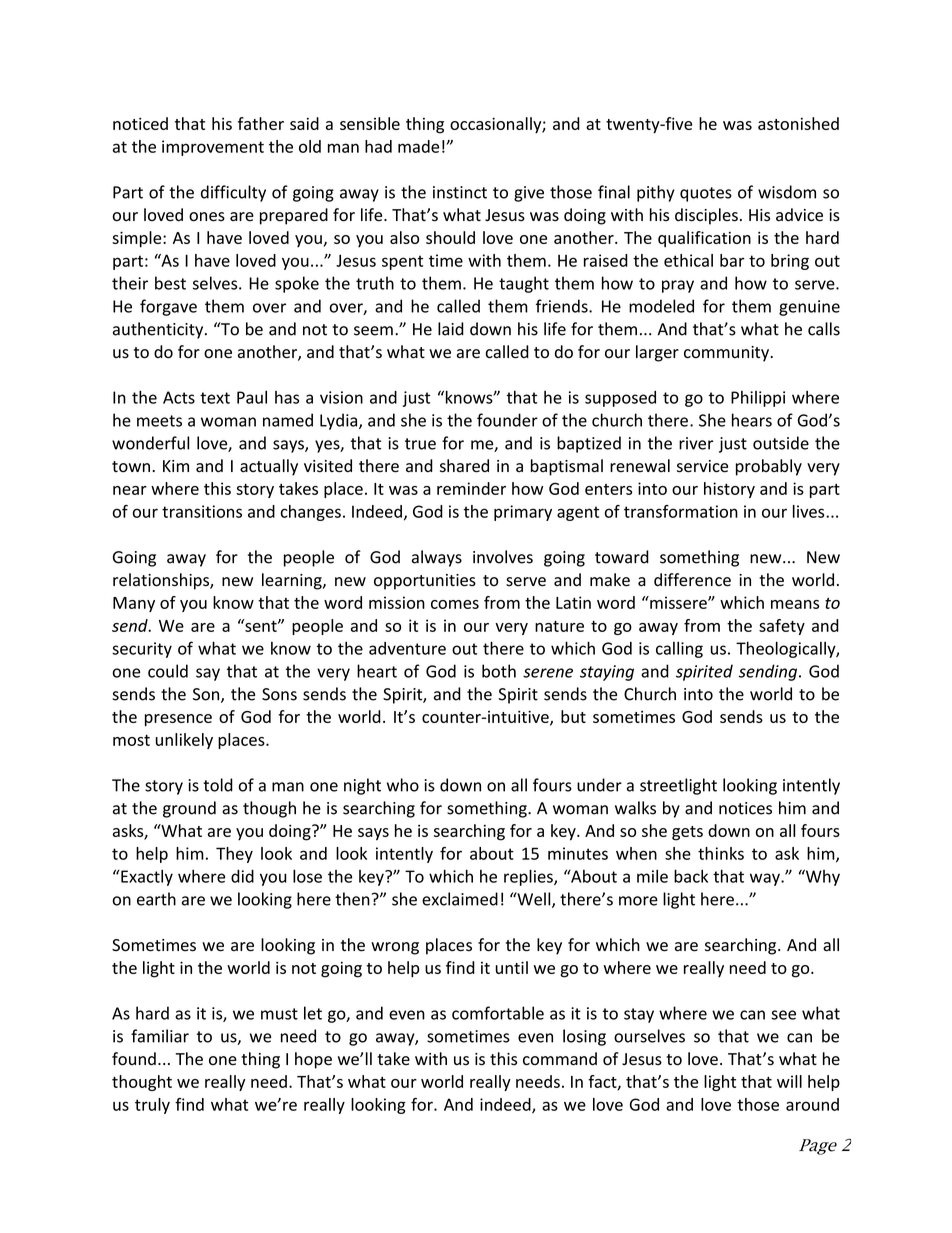  Describe the element at coordinates (789, 1081) in the screenshot. I see `will` at that location.
